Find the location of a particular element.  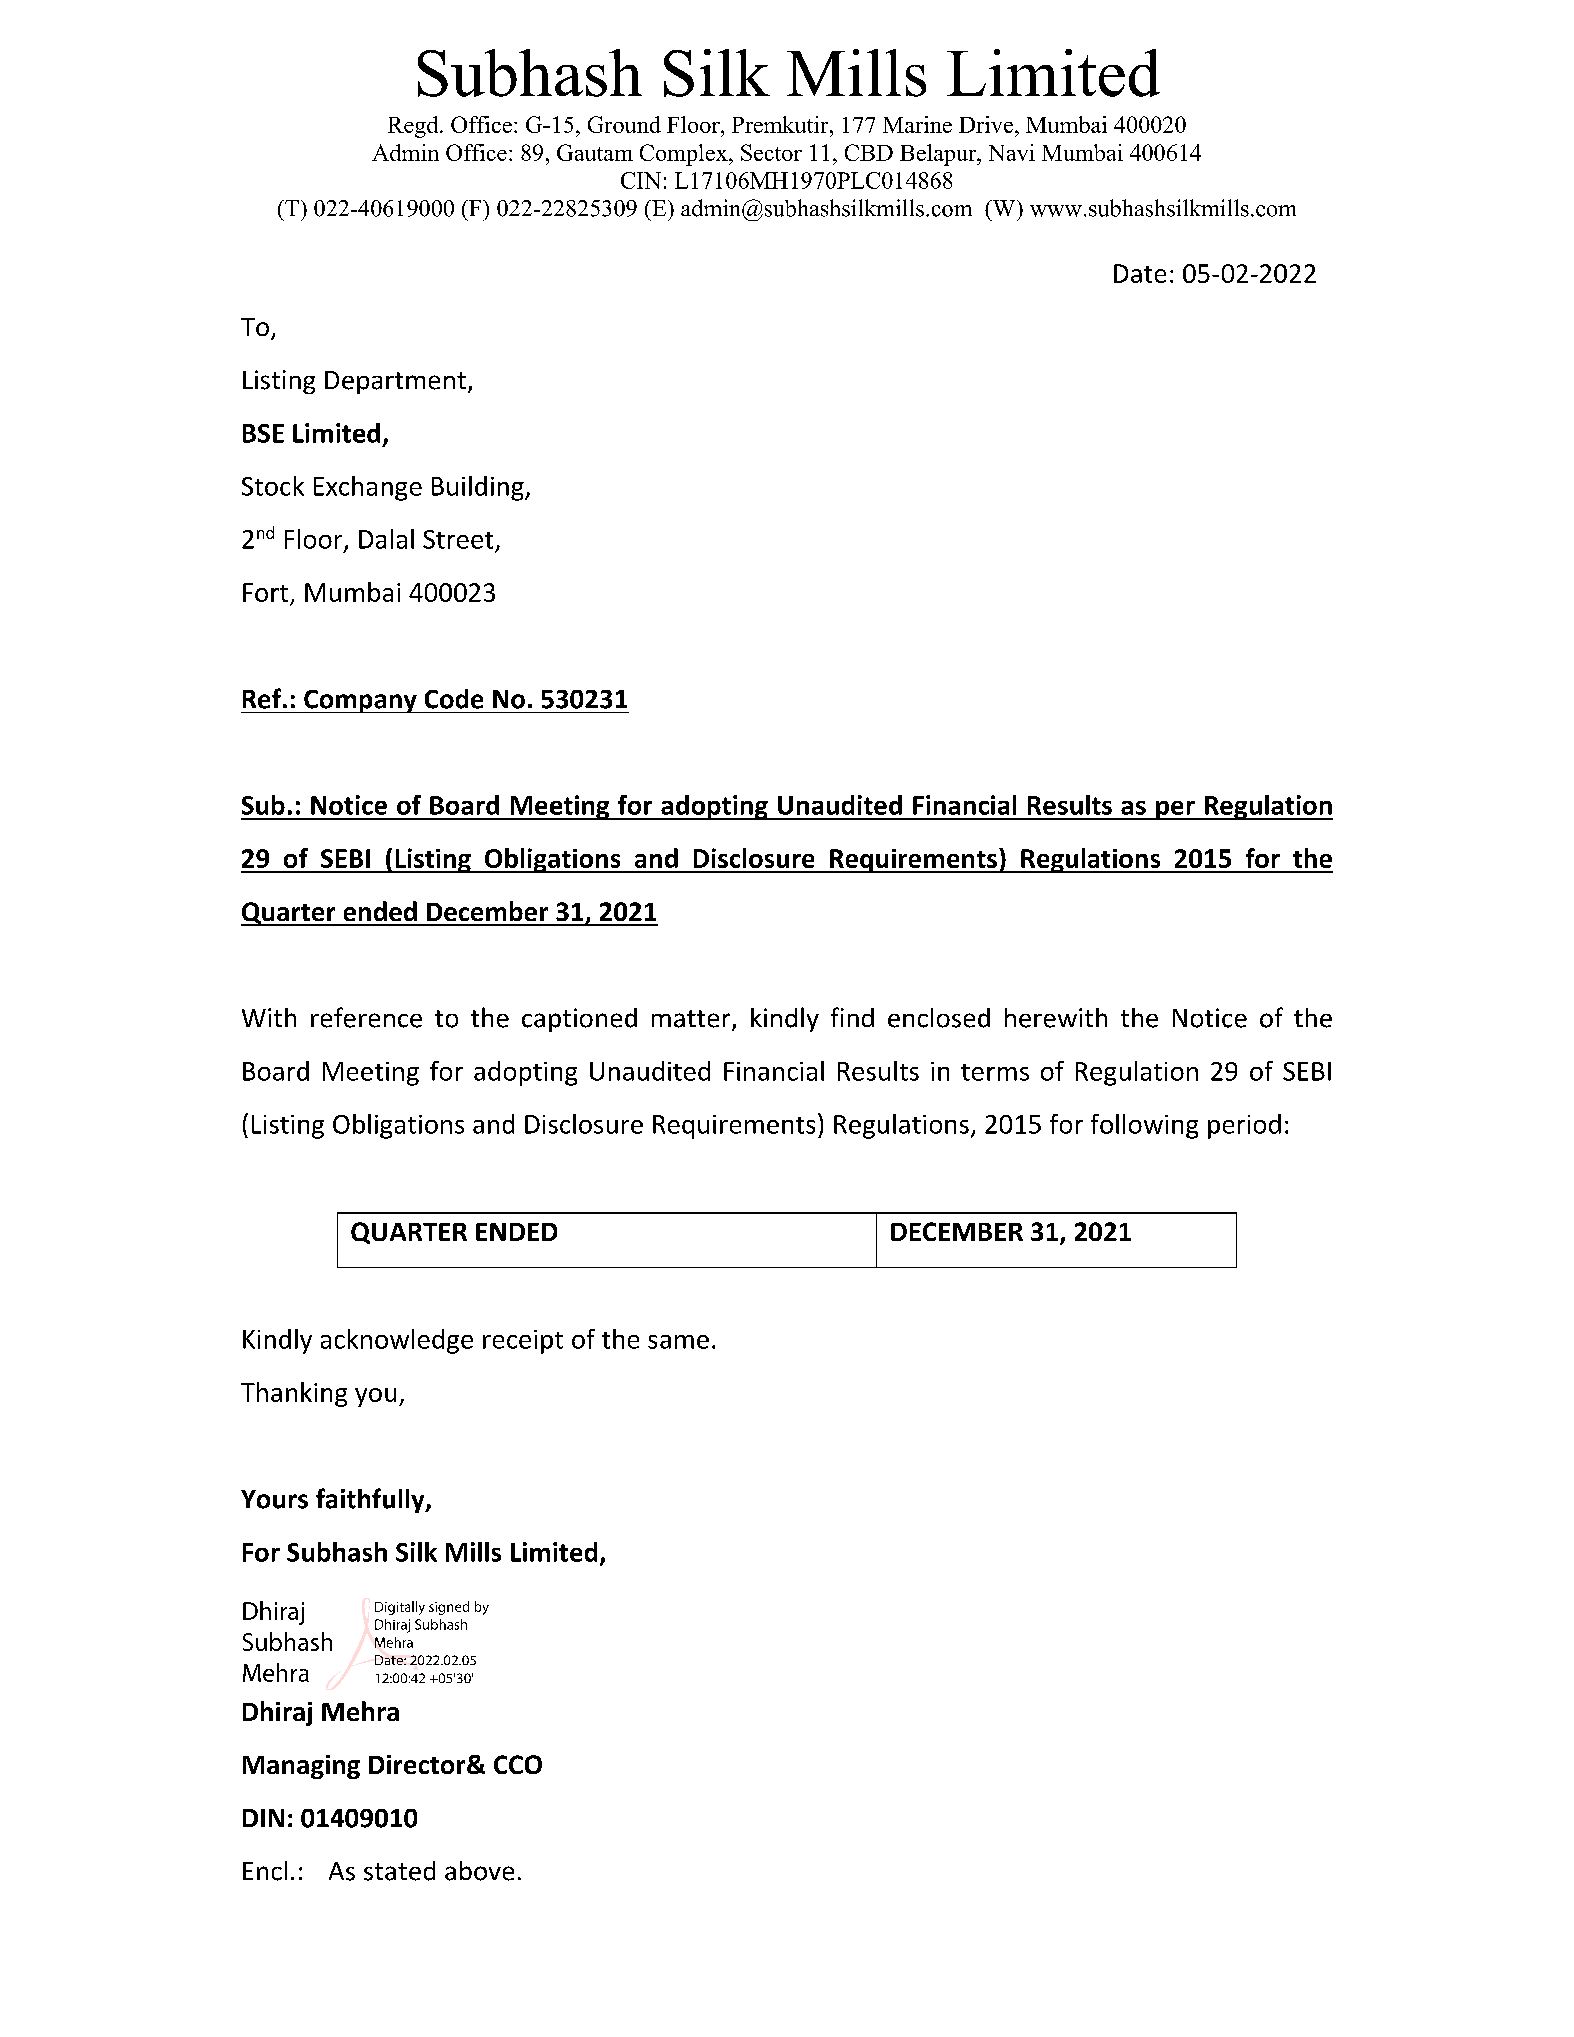

Gautam is located at coordinates (595, 152).
